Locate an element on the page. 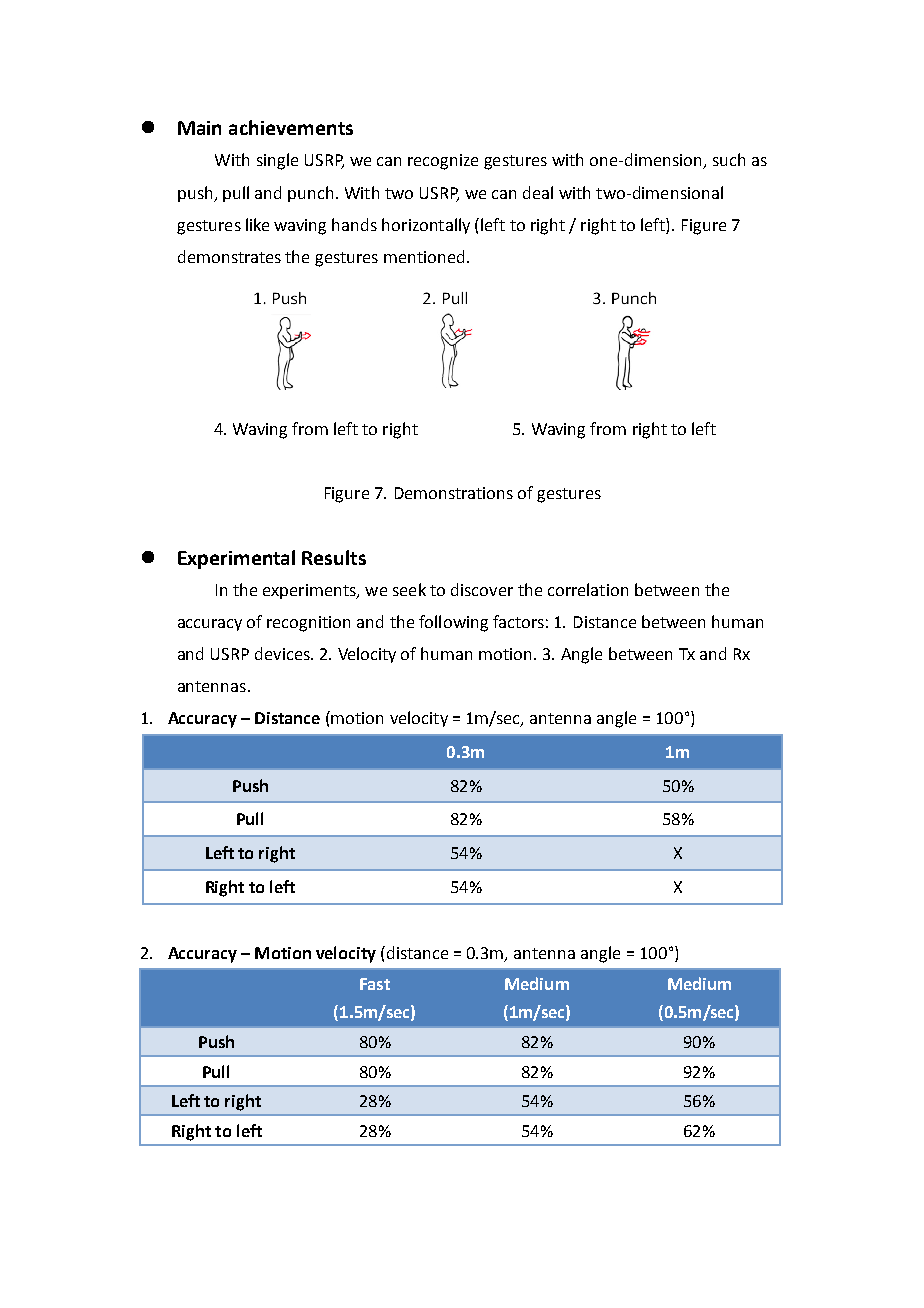  deal is located at coordinates (538, 192).
